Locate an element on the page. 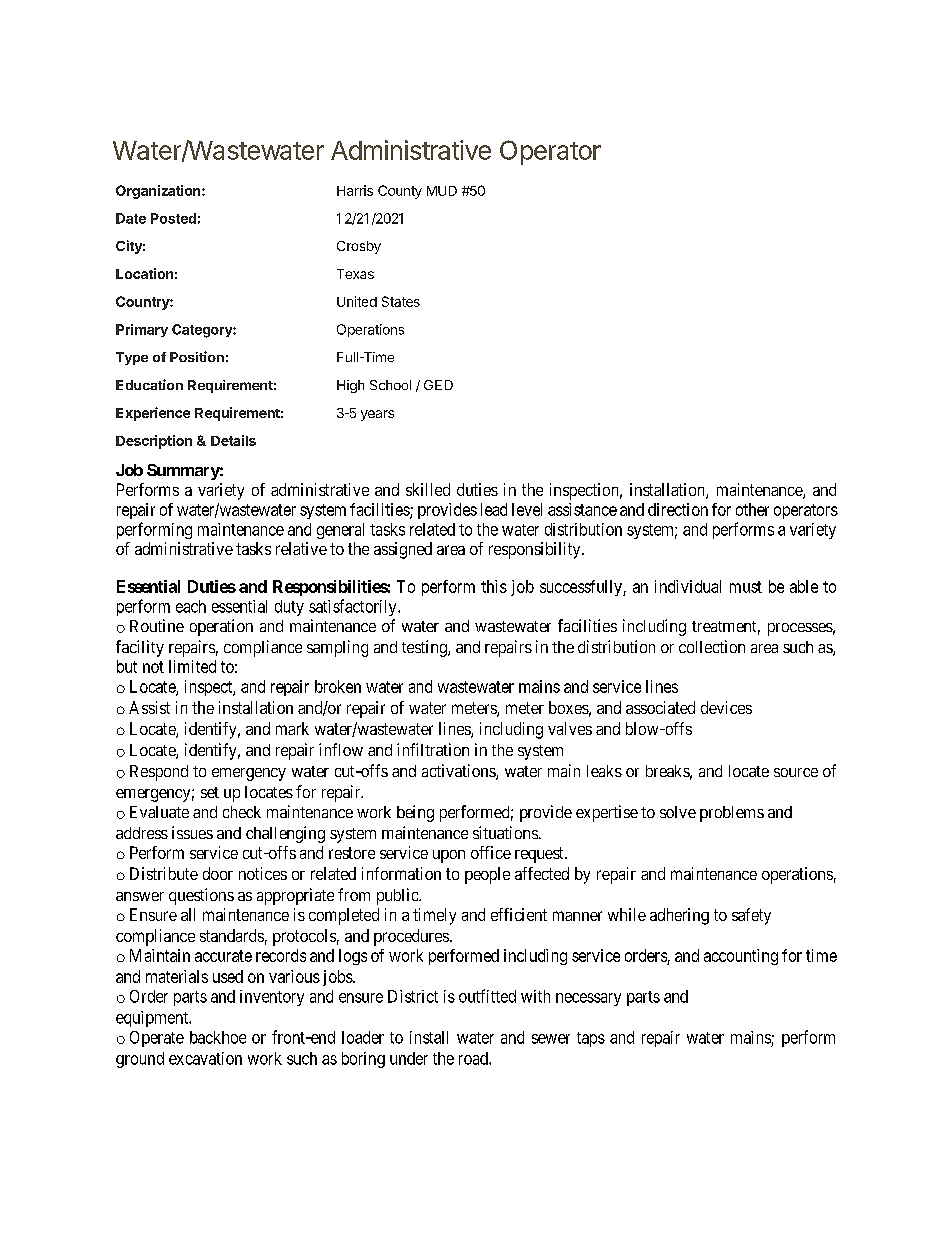 The width and height of the page is (952, 1233). skilled is located at coordinates (428, 489).
